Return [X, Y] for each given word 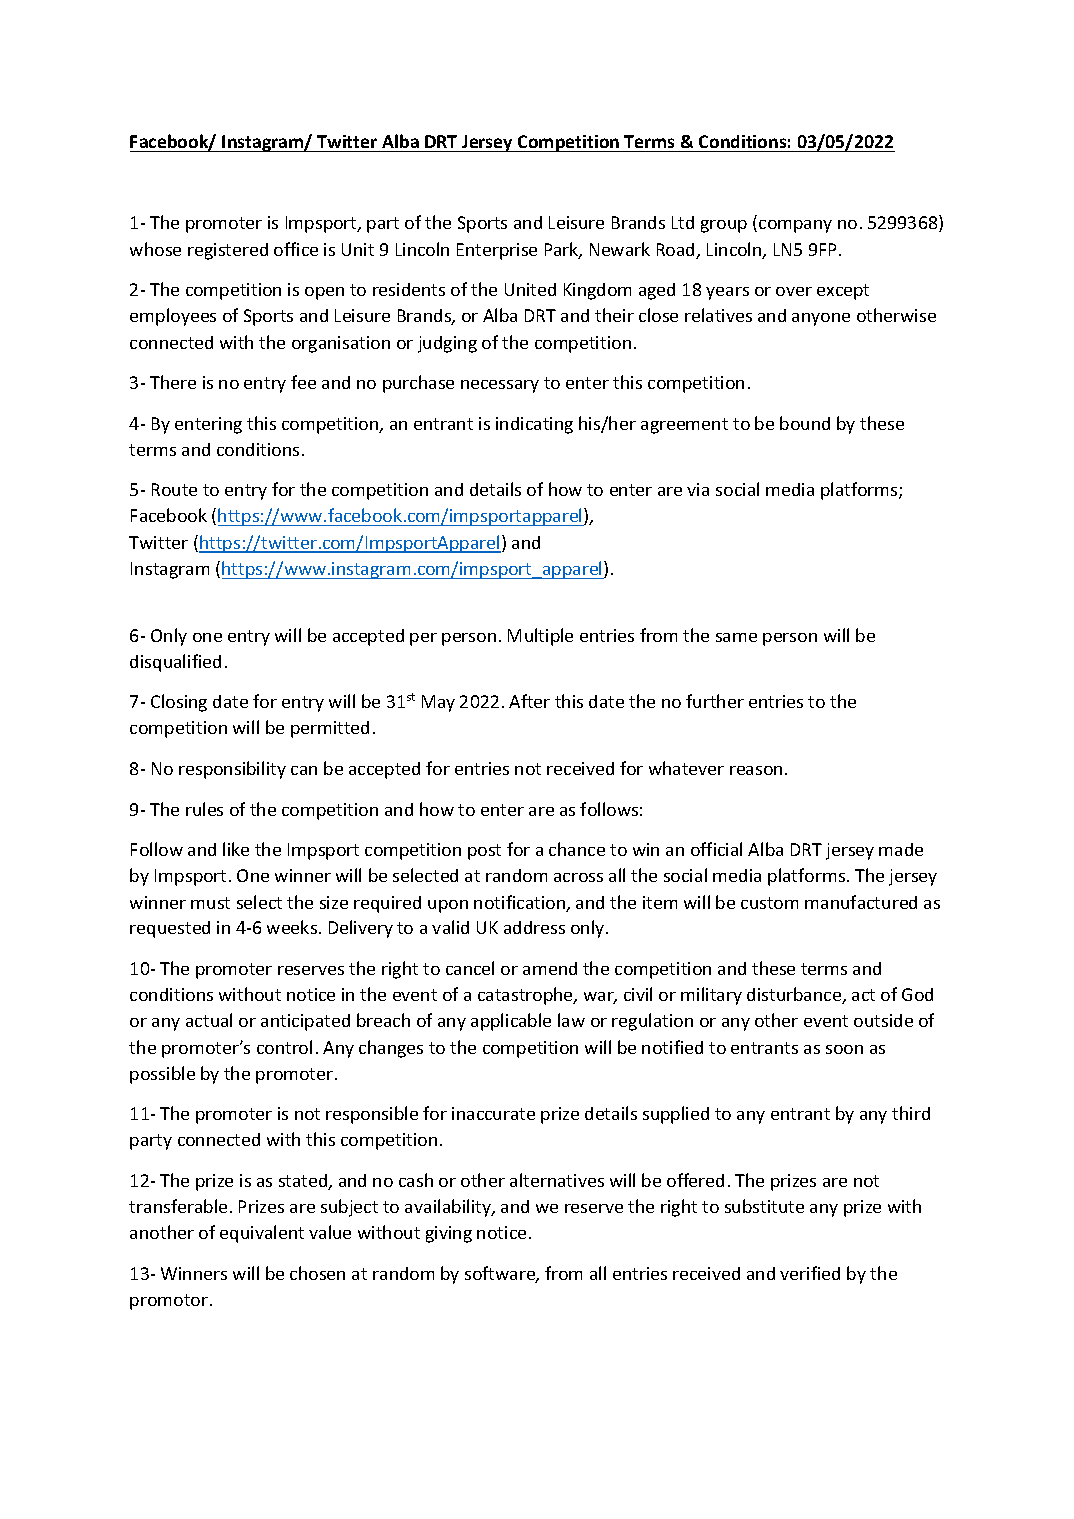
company [795, 226]
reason [756, 770]
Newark [620, 249]
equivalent [262, 1234]
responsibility [232, 770]
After [529, 701]
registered [228, 251]
